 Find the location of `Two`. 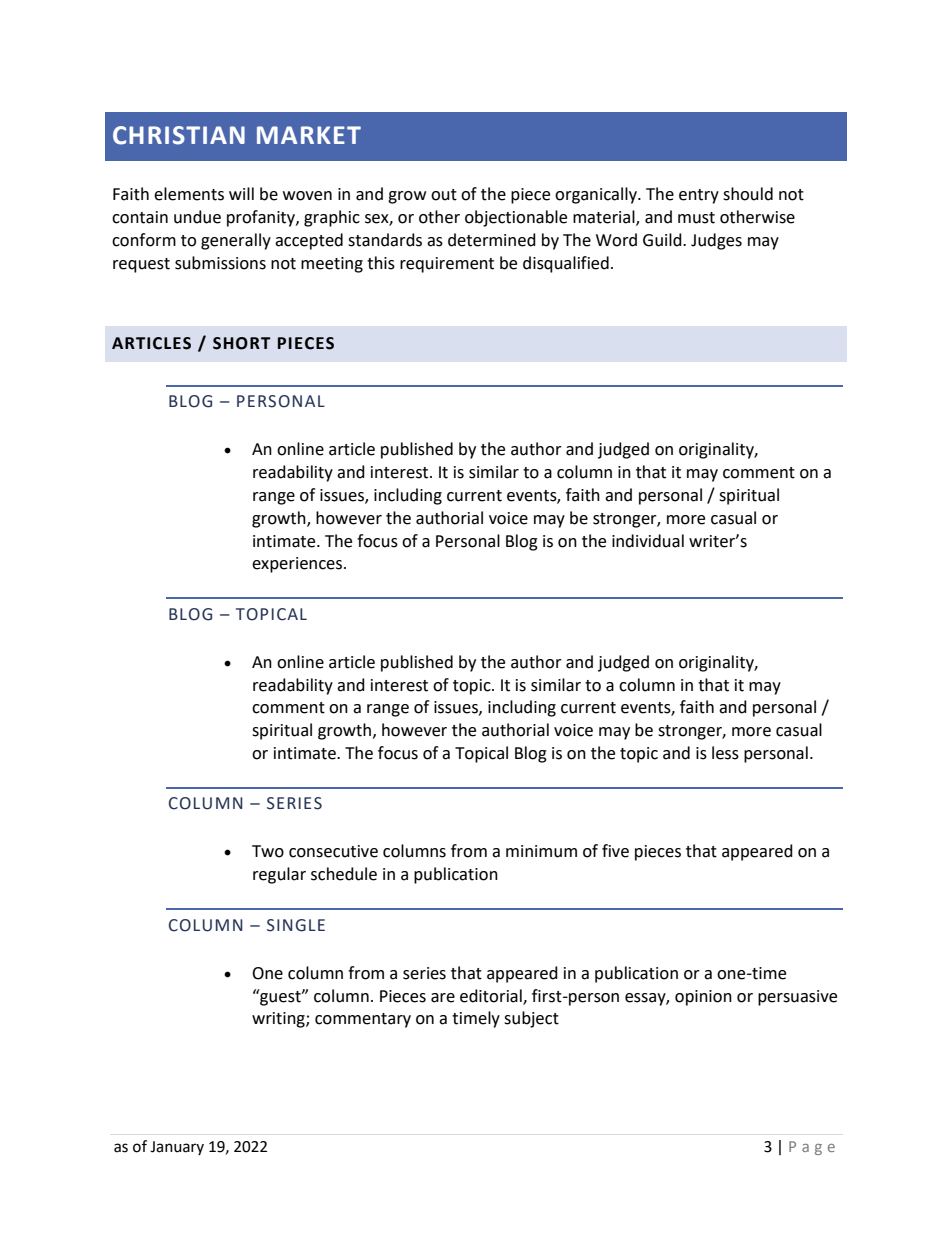

Two is located at coordinates (268, 851).
